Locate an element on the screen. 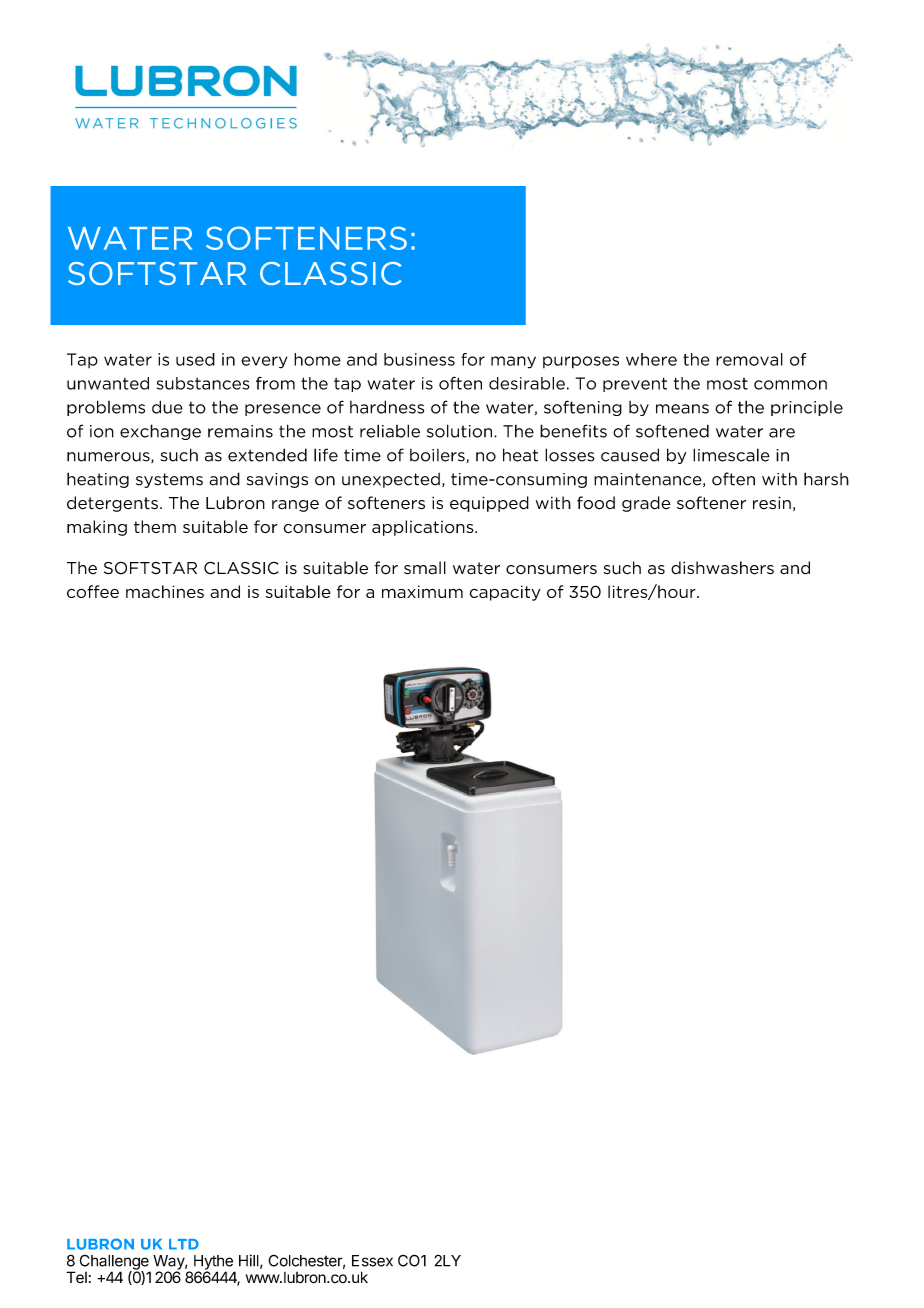 Image resolution: width=924 pixels, height=1308 pixels. dishwashers is located at coordinates (722, 568).
